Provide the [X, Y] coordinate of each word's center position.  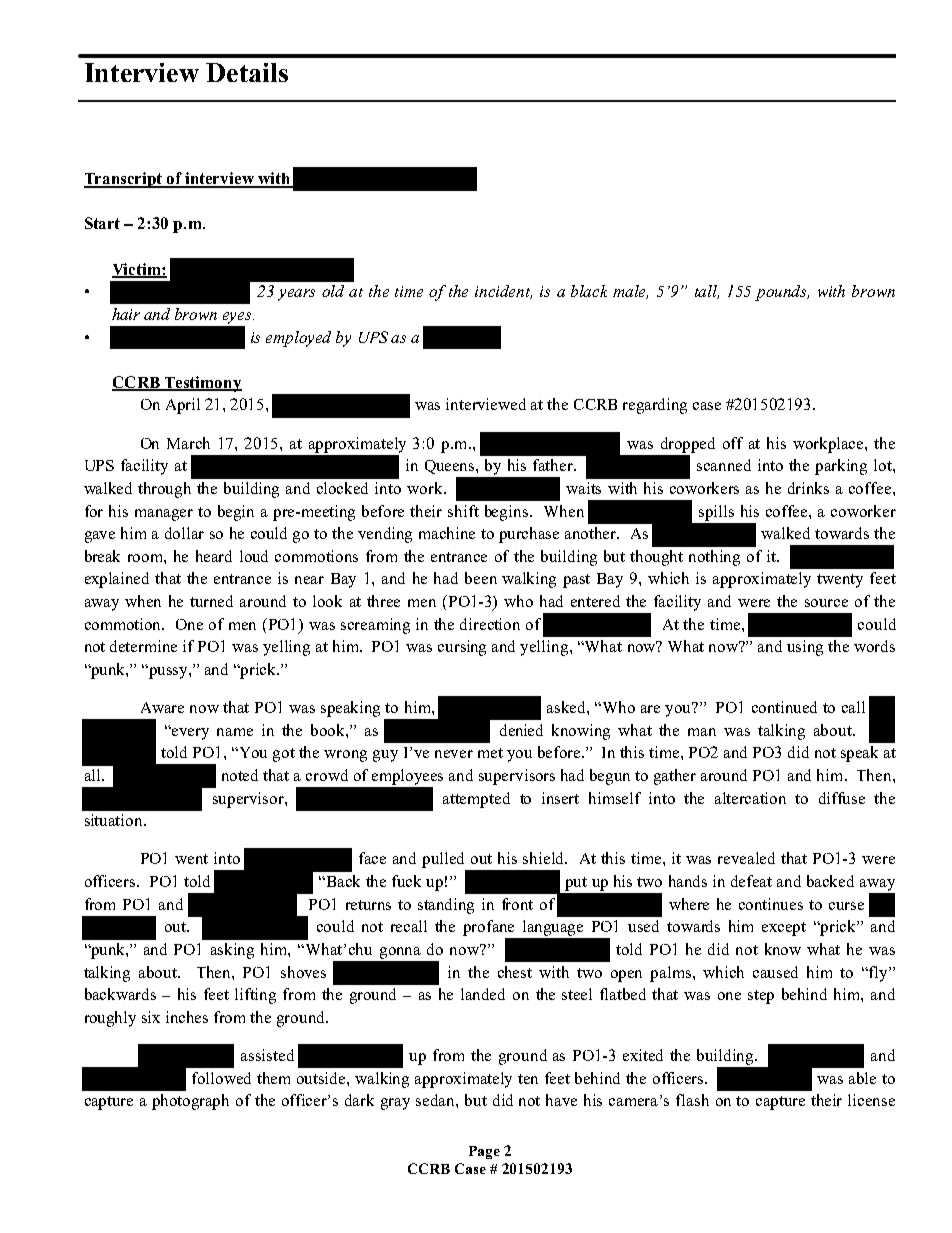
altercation [750, 798]
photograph [190, 1102]
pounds [782, 293]
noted [240, 775]
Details [247, 72]
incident [503, 292]
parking [841, 467]
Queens [451, 467]
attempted [476, 800]
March [188, 443]
